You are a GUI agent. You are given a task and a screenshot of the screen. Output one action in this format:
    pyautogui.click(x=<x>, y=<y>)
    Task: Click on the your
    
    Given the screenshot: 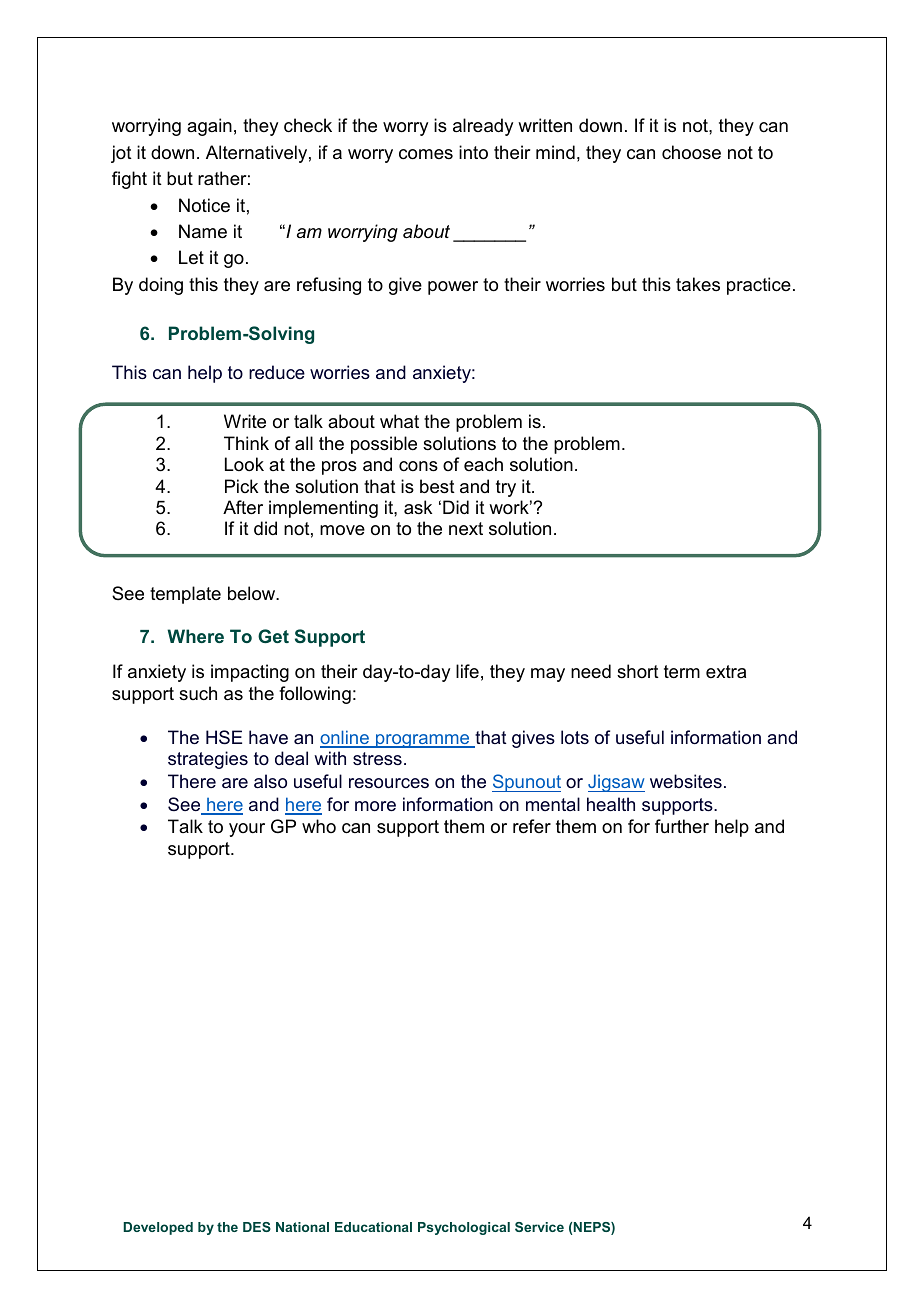 What is the action you would take?
    pyautogui.click(x=247, y=830)
